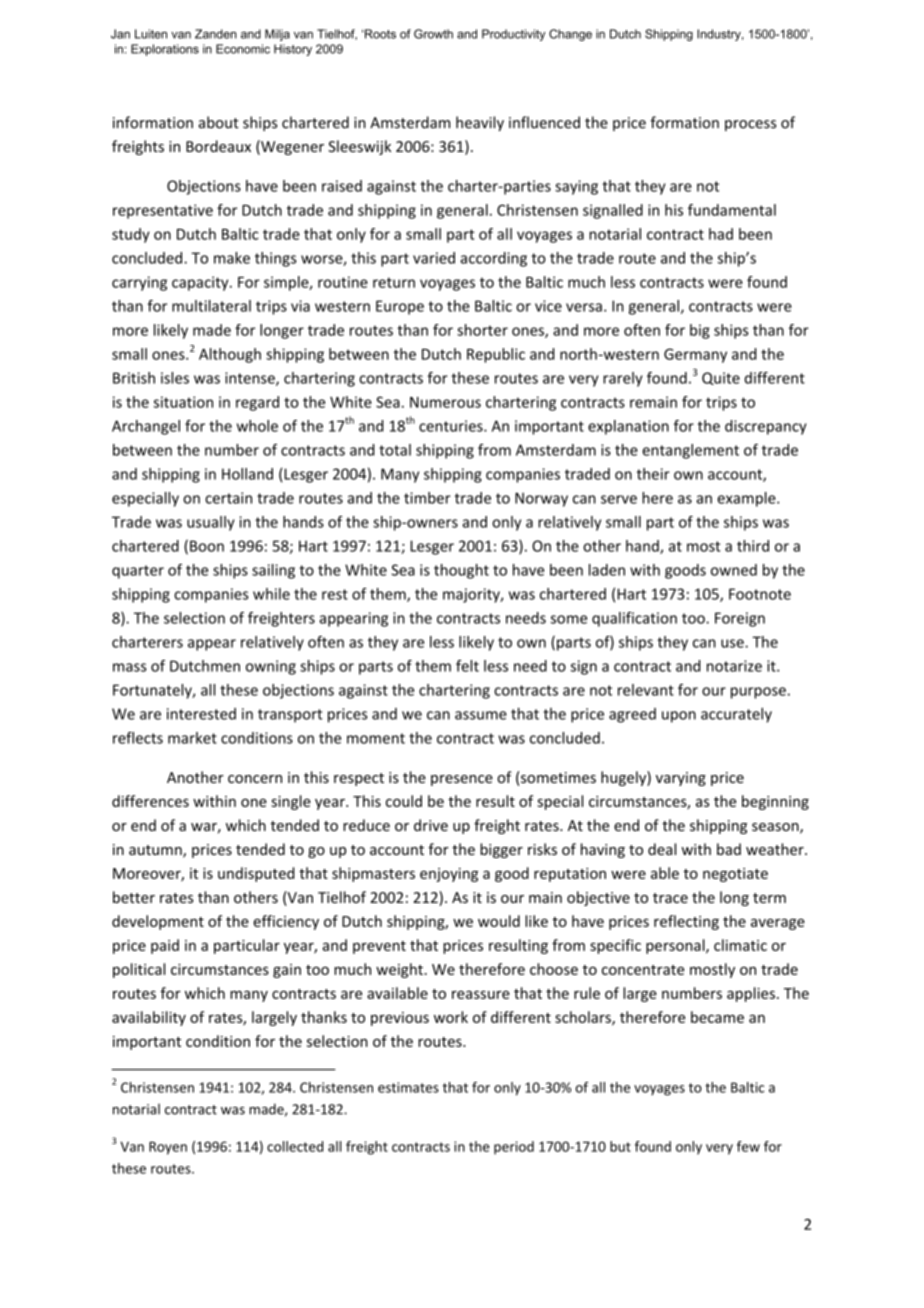 The height and width of the document is (1308, 924). What do you see at coordinates (734, 570) in the document?
I see `owned` at bounding box center [734, 570].
